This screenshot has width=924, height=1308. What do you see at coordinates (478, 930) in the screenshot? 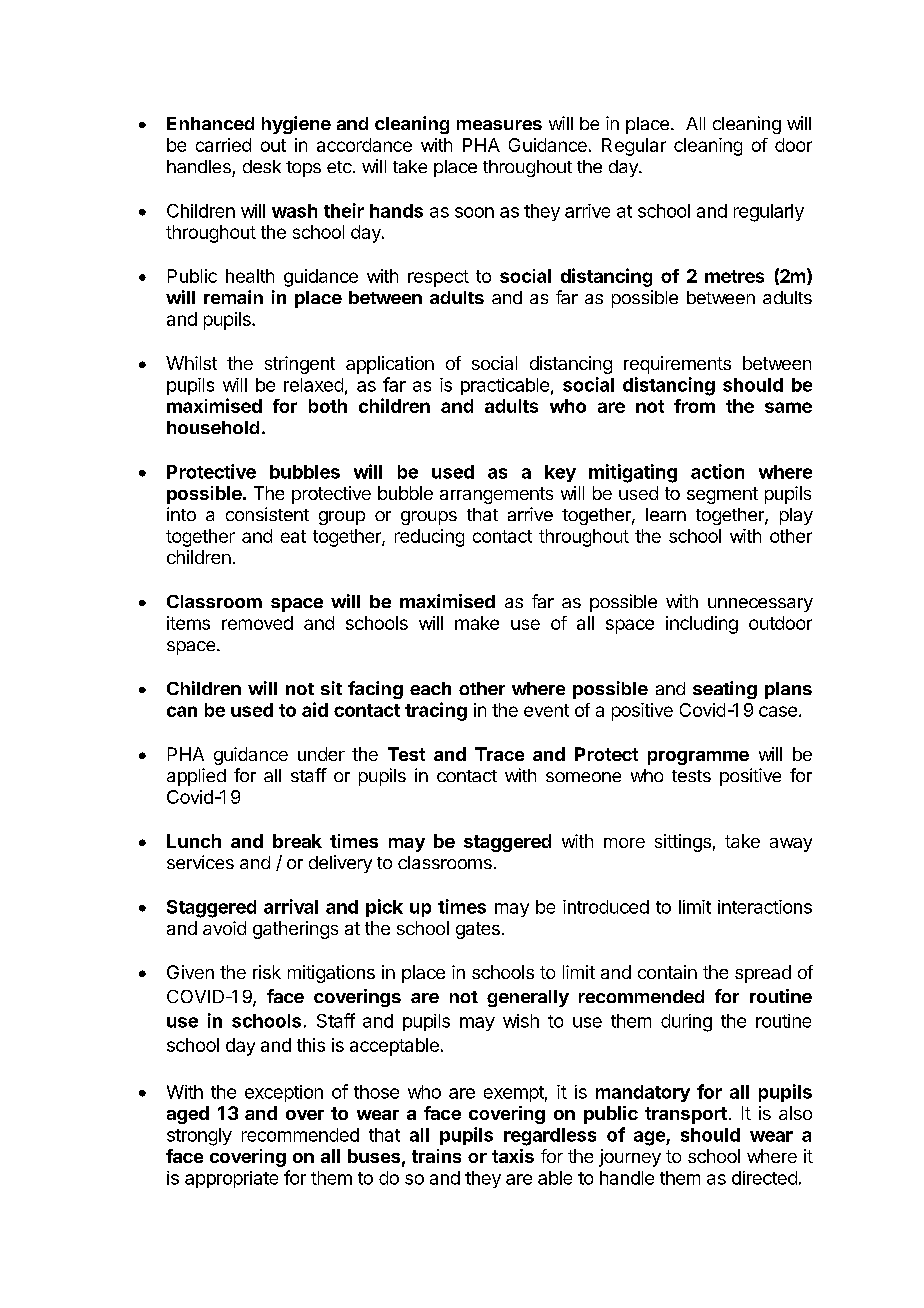
I see `gates` at bounding box center [478, 930].
